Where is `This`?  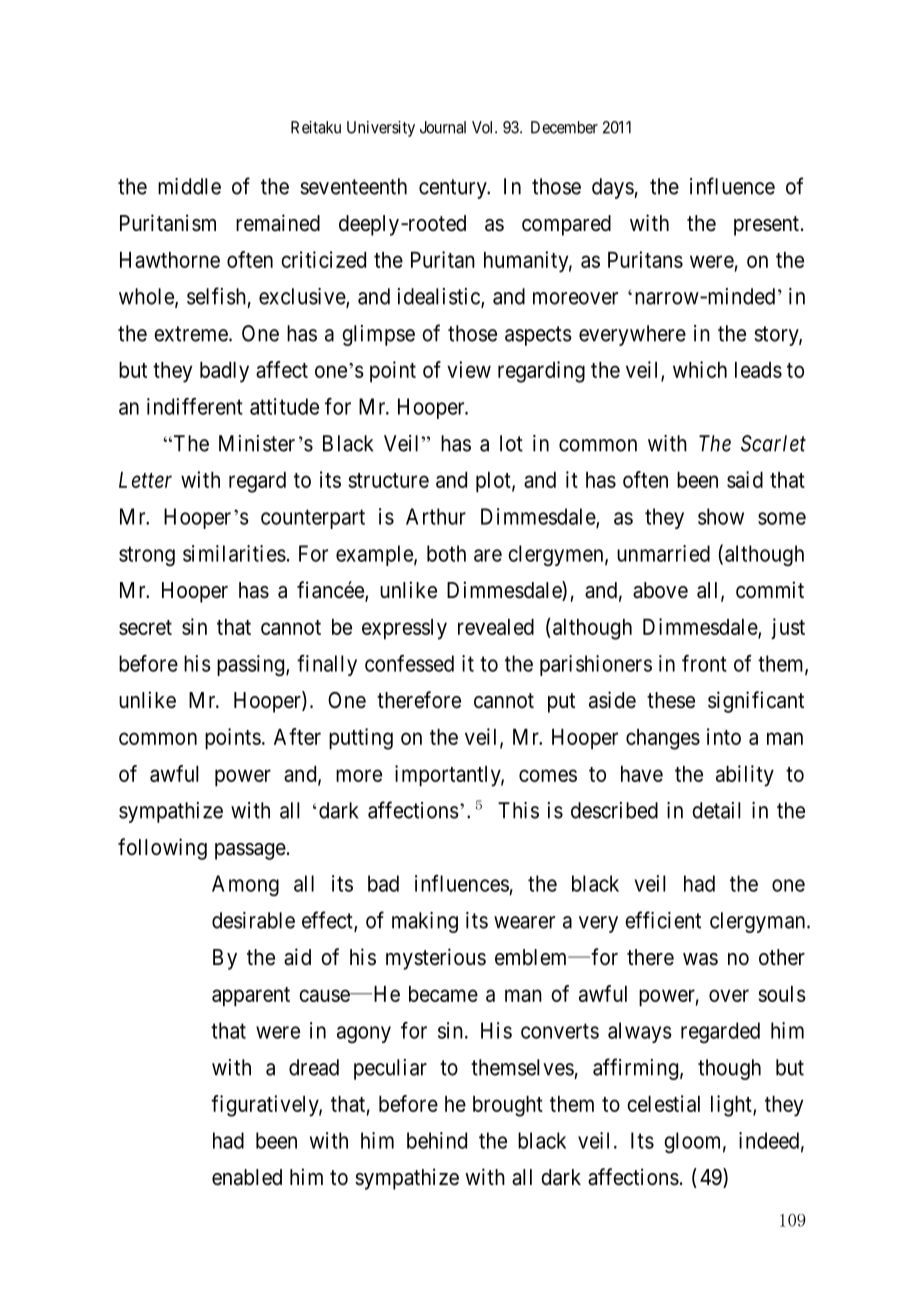 This is located at coordinates (518, 810).
